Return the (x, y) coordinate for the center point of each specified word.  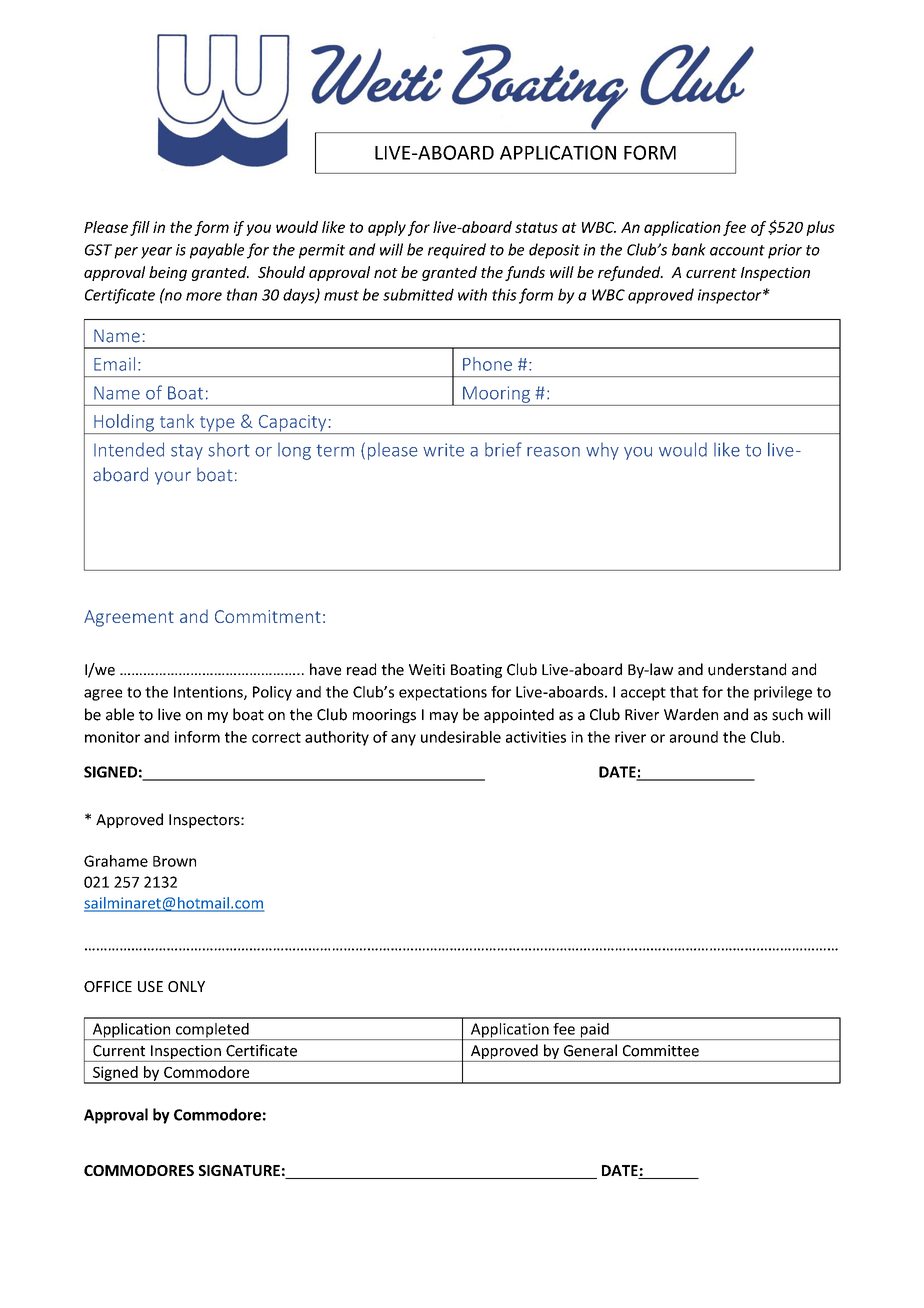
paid (594, 1031)
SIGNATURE (239, 1170)
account (737, 250)
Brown (174, 861)
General (590, 1050)
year (156, 253)
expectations (443, 693)
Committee (661, 1051)
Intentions (209, 693)
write (443, 450)
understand (747, 669)
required (457, 251)
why (602, 451)
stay (187, 452)
